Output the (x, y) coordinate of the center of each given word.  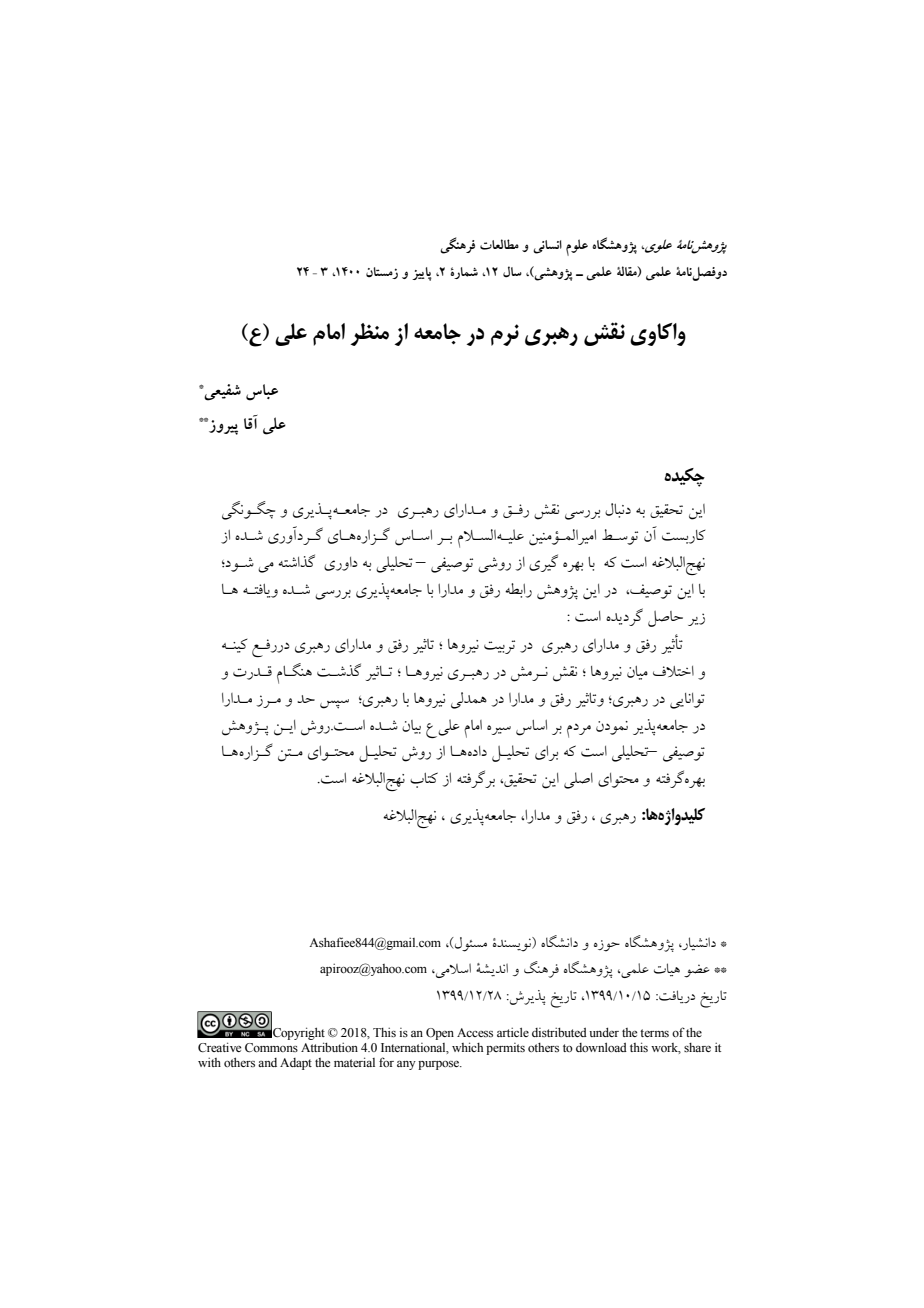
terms (654, 1033)
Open (440, 1034)
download (601, 1047)
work (666, 1048)
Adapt (296, 1064)
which (467, 1047)
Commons (271, 1047)
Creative (219, 1047)
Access (475, 1032)
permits (505, 1049)
